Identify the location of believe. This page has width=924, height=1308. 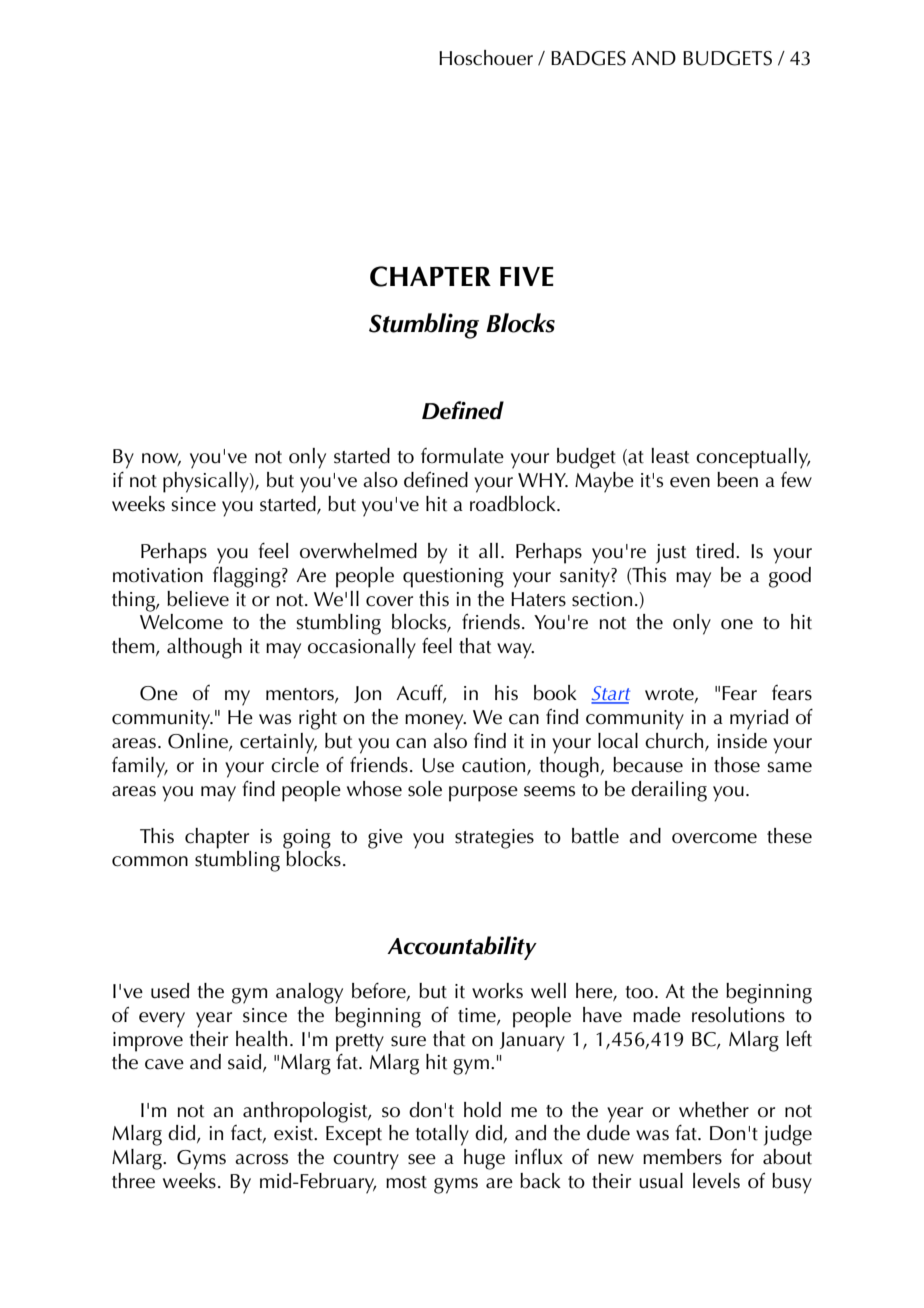
(198, 599).
